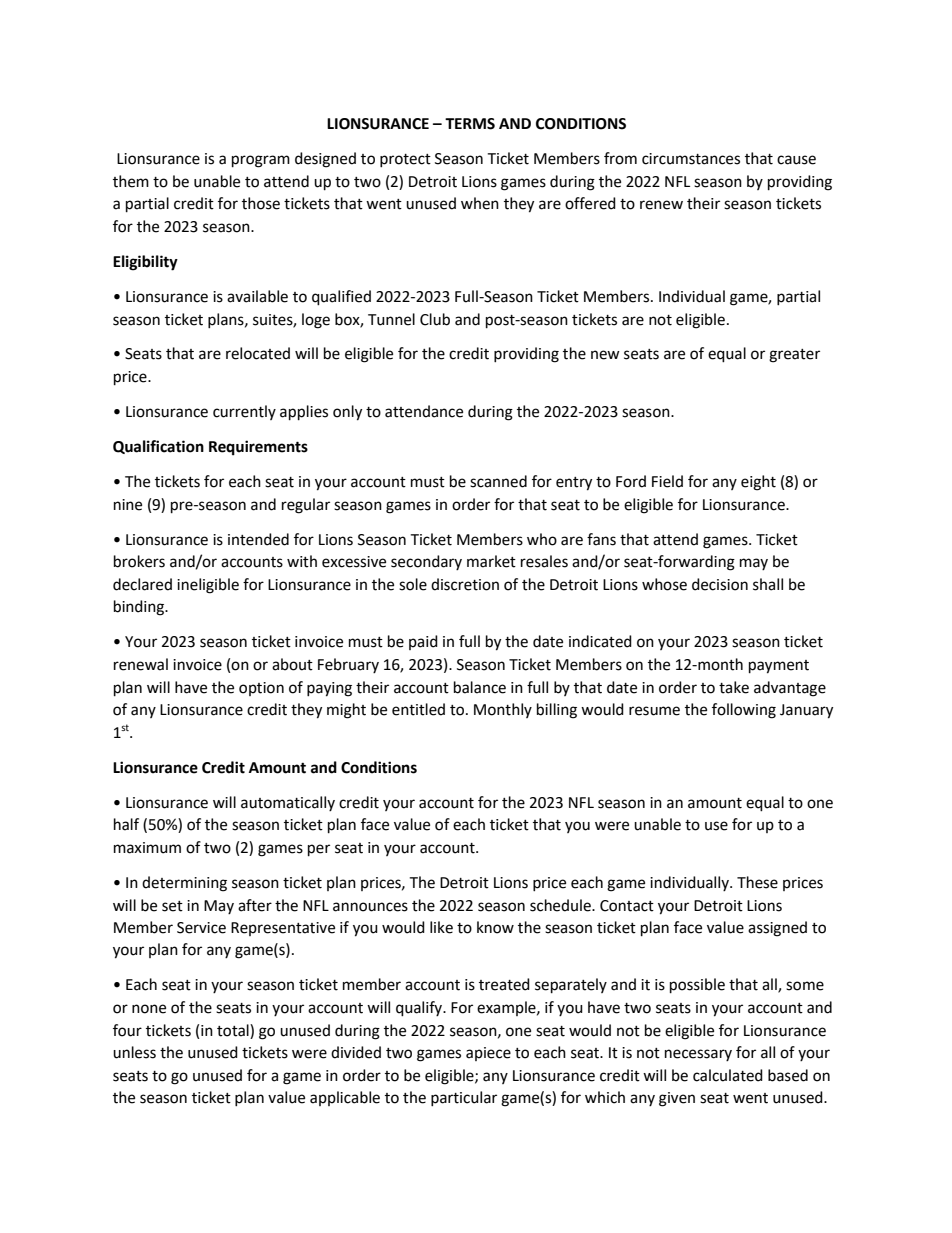 The height and width of the image is (1233, 952). Describe the element at coordinates (470, 124) in the image. I see `TERMS` at that location.
